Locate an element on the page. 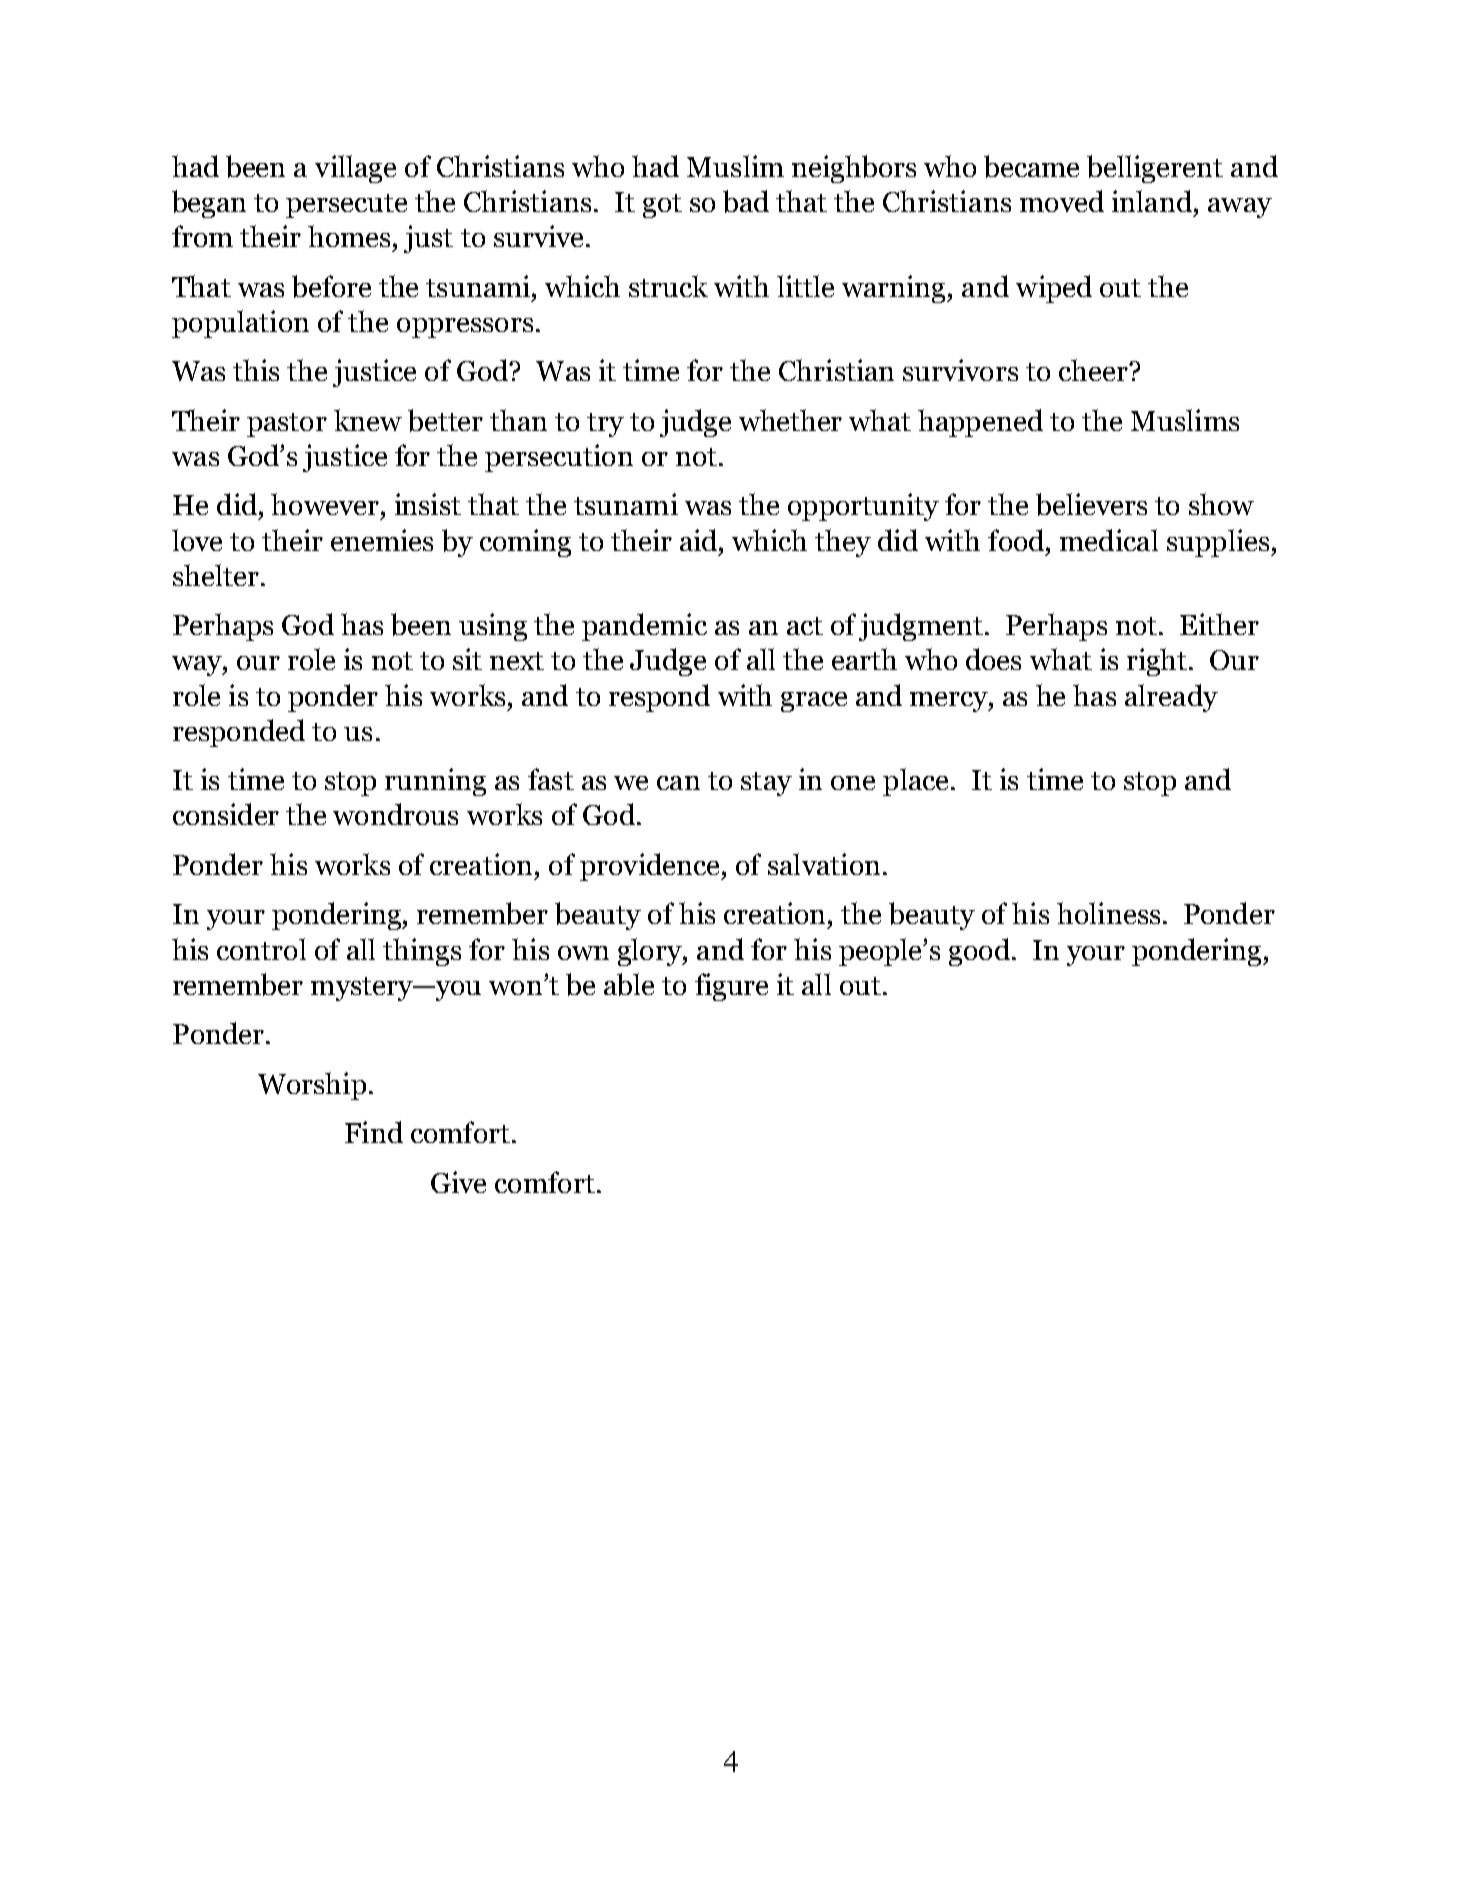 The width and height of the page is (1462, 1892). cheer is located at coordinates (1094, 370).
